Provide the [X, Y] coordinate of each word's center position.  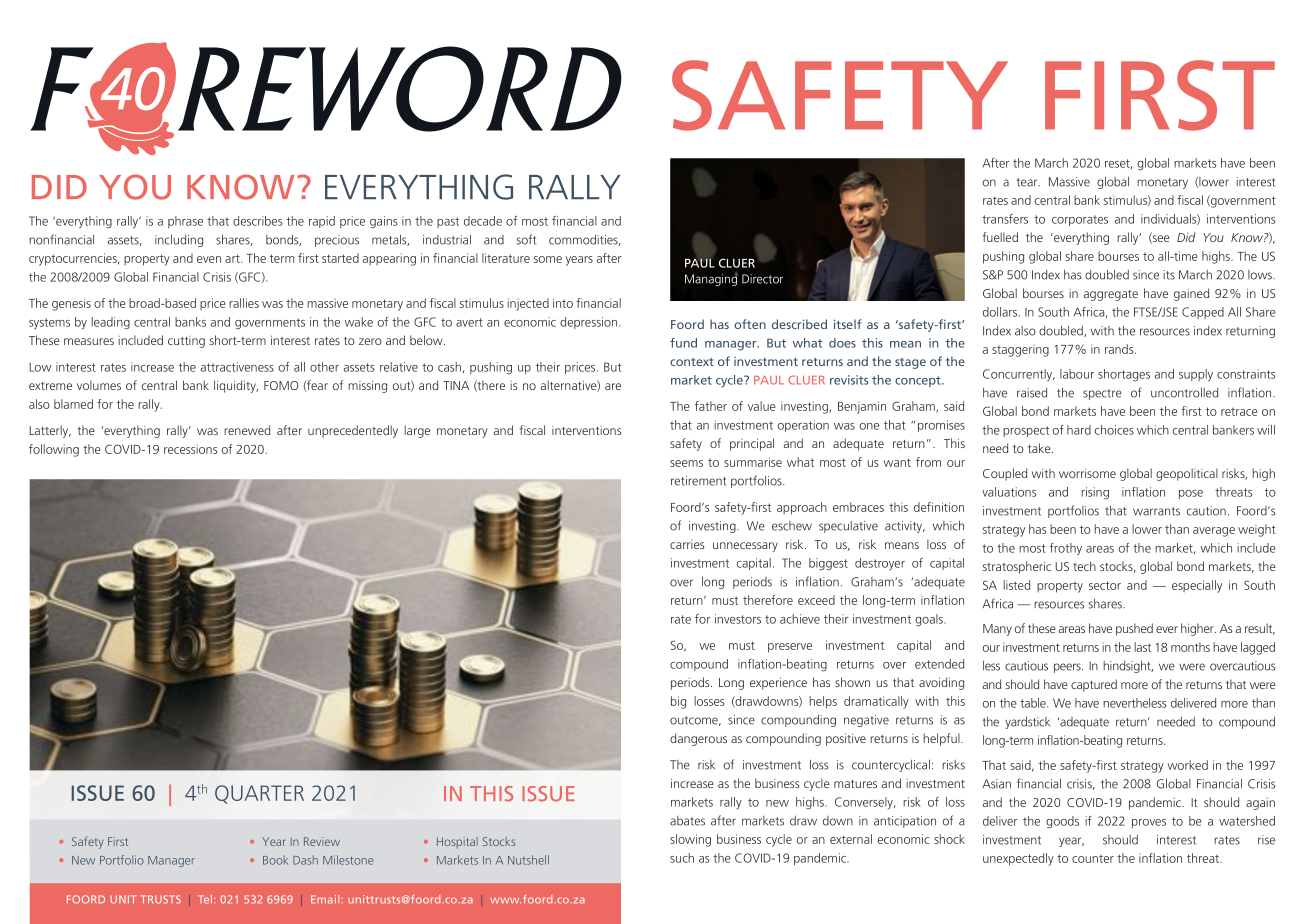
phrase [185, 222]
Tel [206, 899]
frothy [1066, 549]
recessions [190, 449]
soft [526, 239]
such [682, 858]
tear [1028, 182]
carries [687, 544]
